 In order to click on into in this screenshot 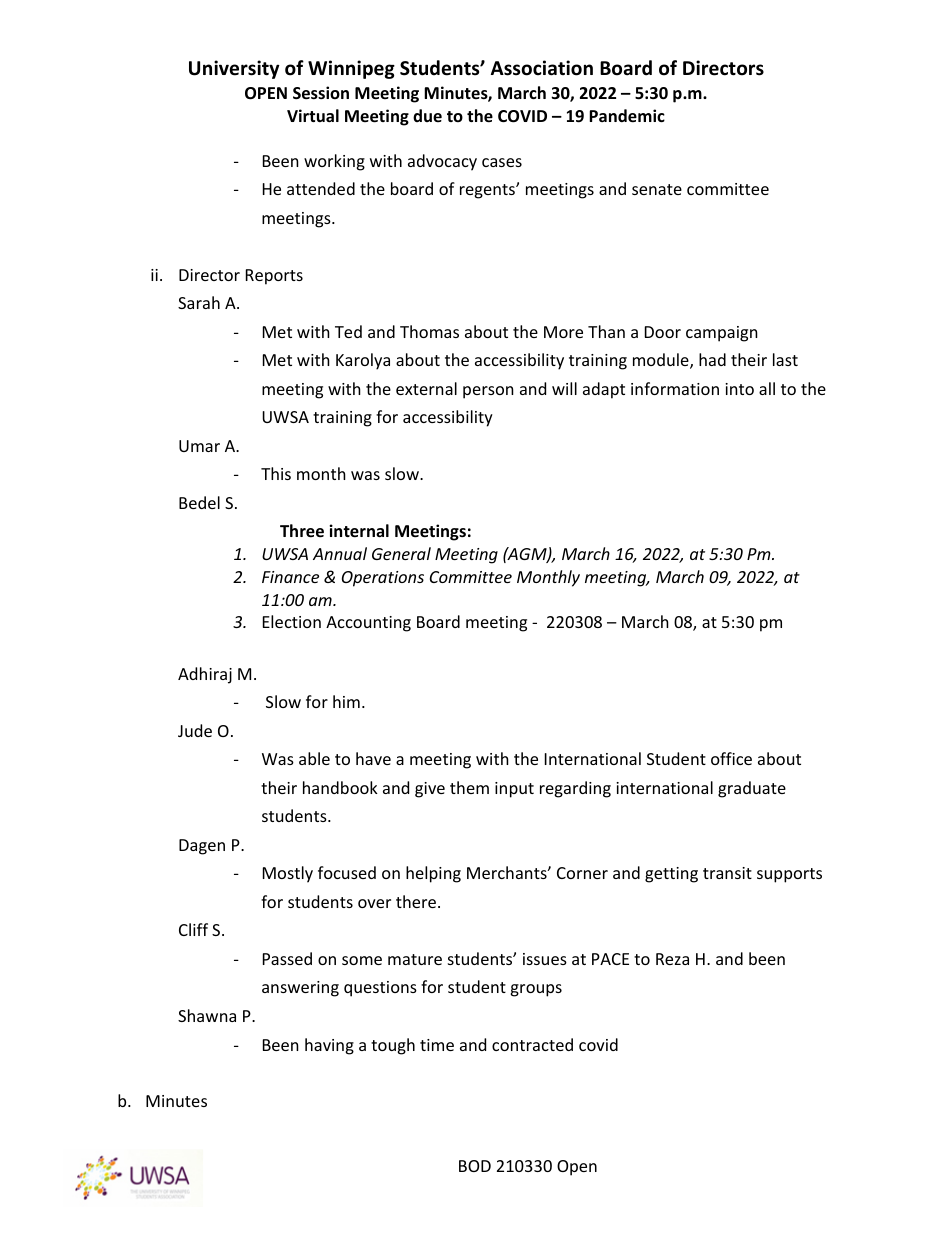, I will do `click(739, 389)`.
